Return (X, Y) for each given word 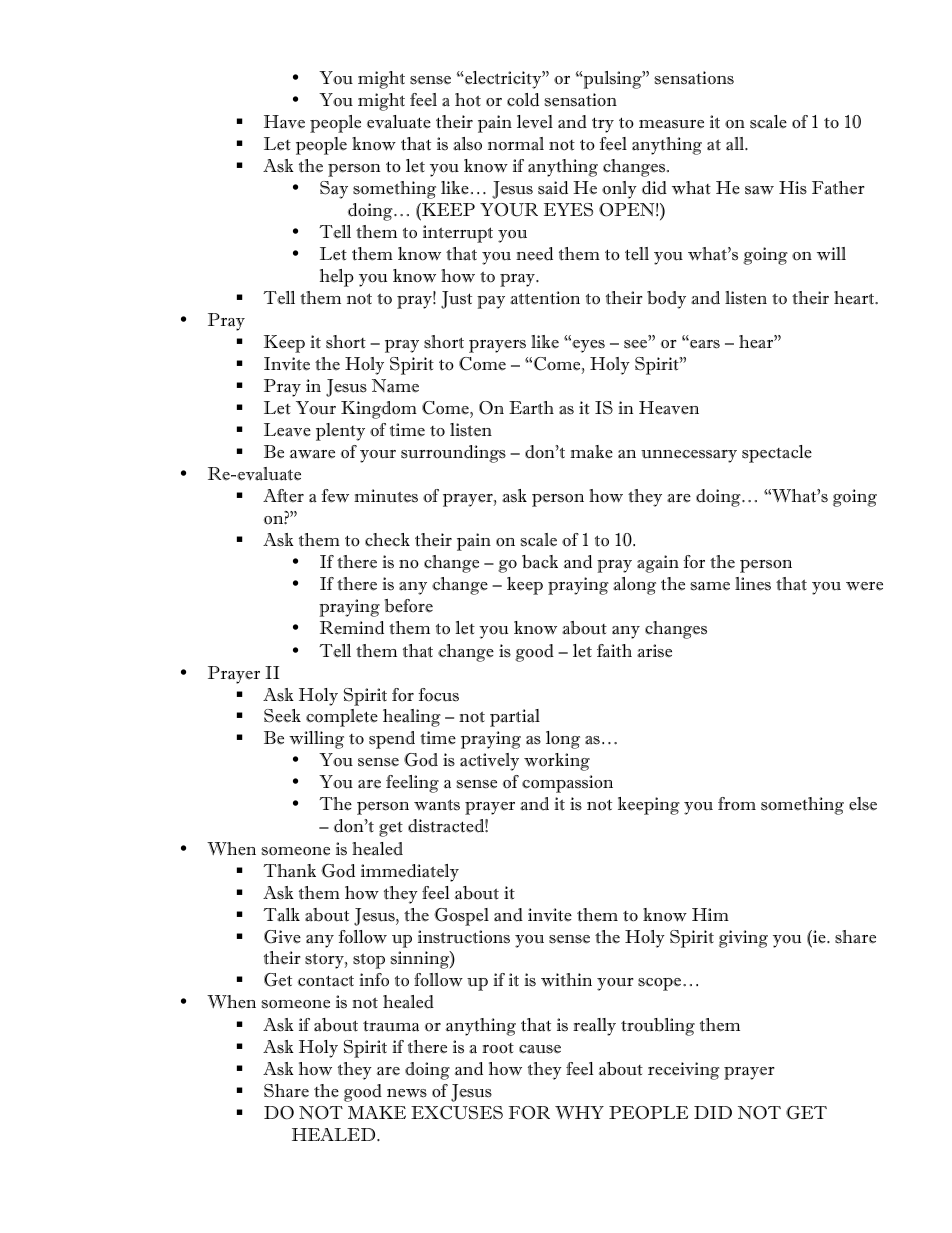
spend (392, 740)
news (407, 1093)
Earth (531, 408)
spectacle (777, 454)
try (603, 125)
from (737, 804)
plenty (340, 432)
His (793, 188)
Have (284, 122)
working (557, 762)
